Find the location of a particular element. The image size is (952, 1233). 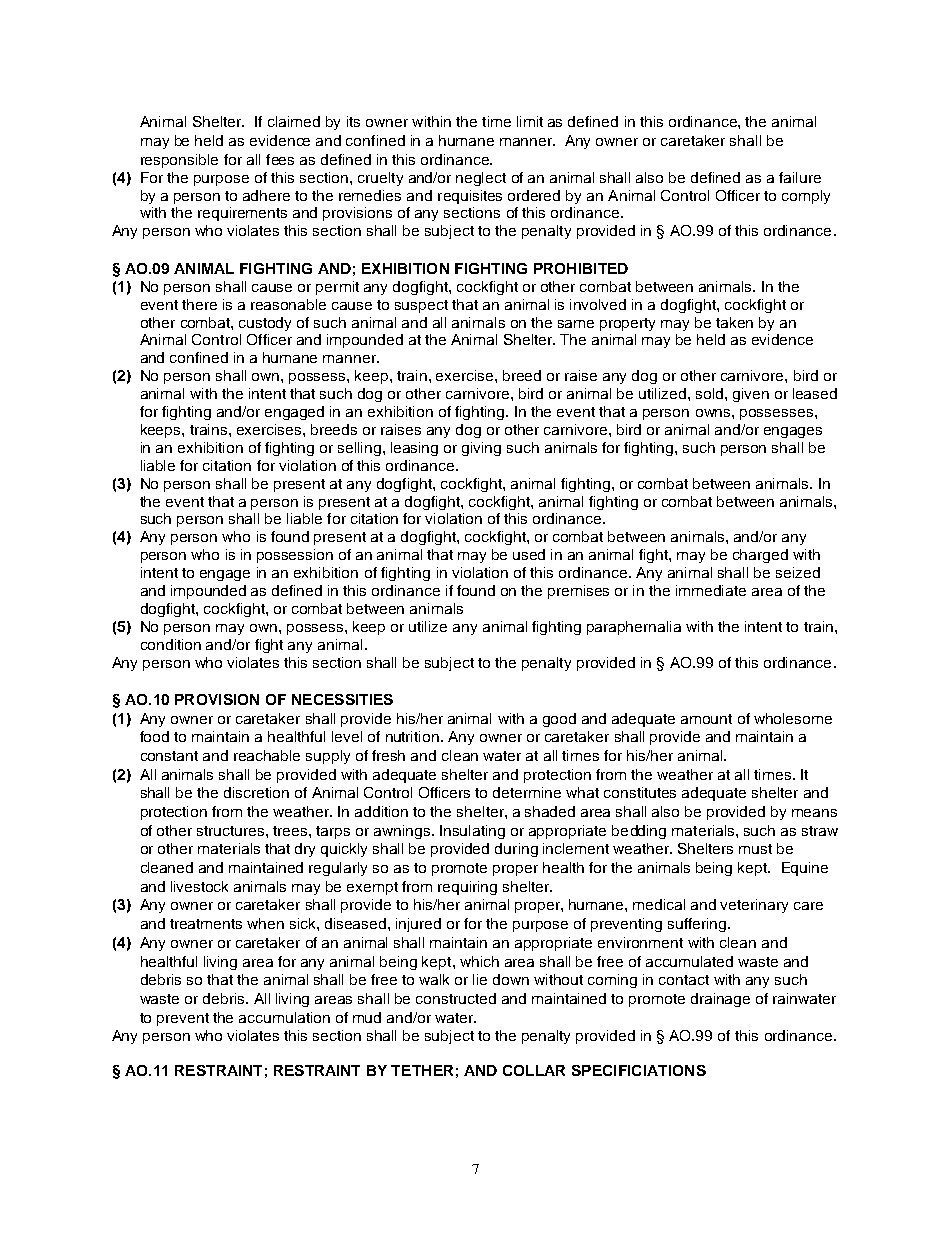

giving is located at coordinates (481, 449).
